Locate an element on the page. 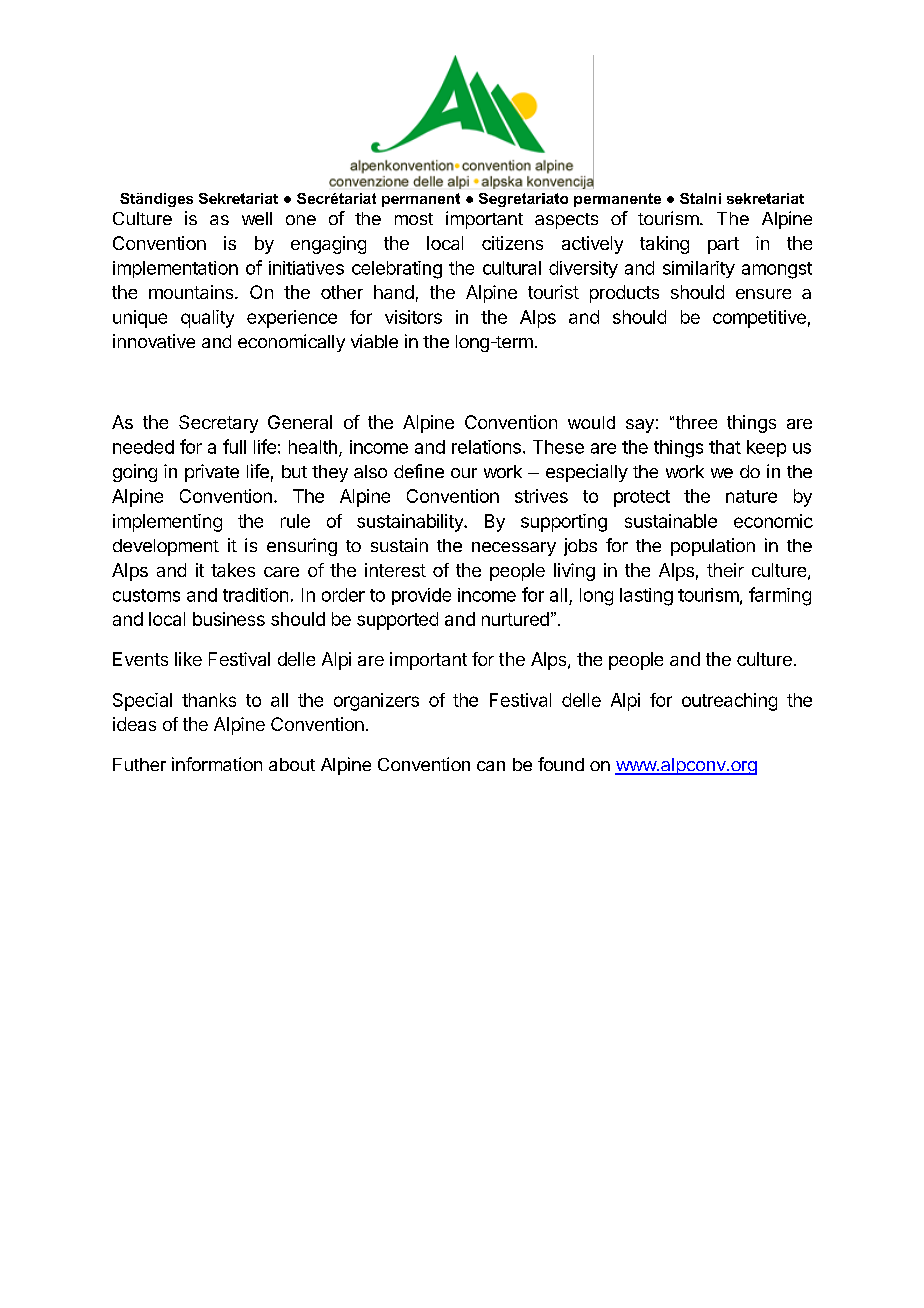 Image resolution: width=924 pixels, height=1308 pixels. that is located at coordinates (725, 447).
